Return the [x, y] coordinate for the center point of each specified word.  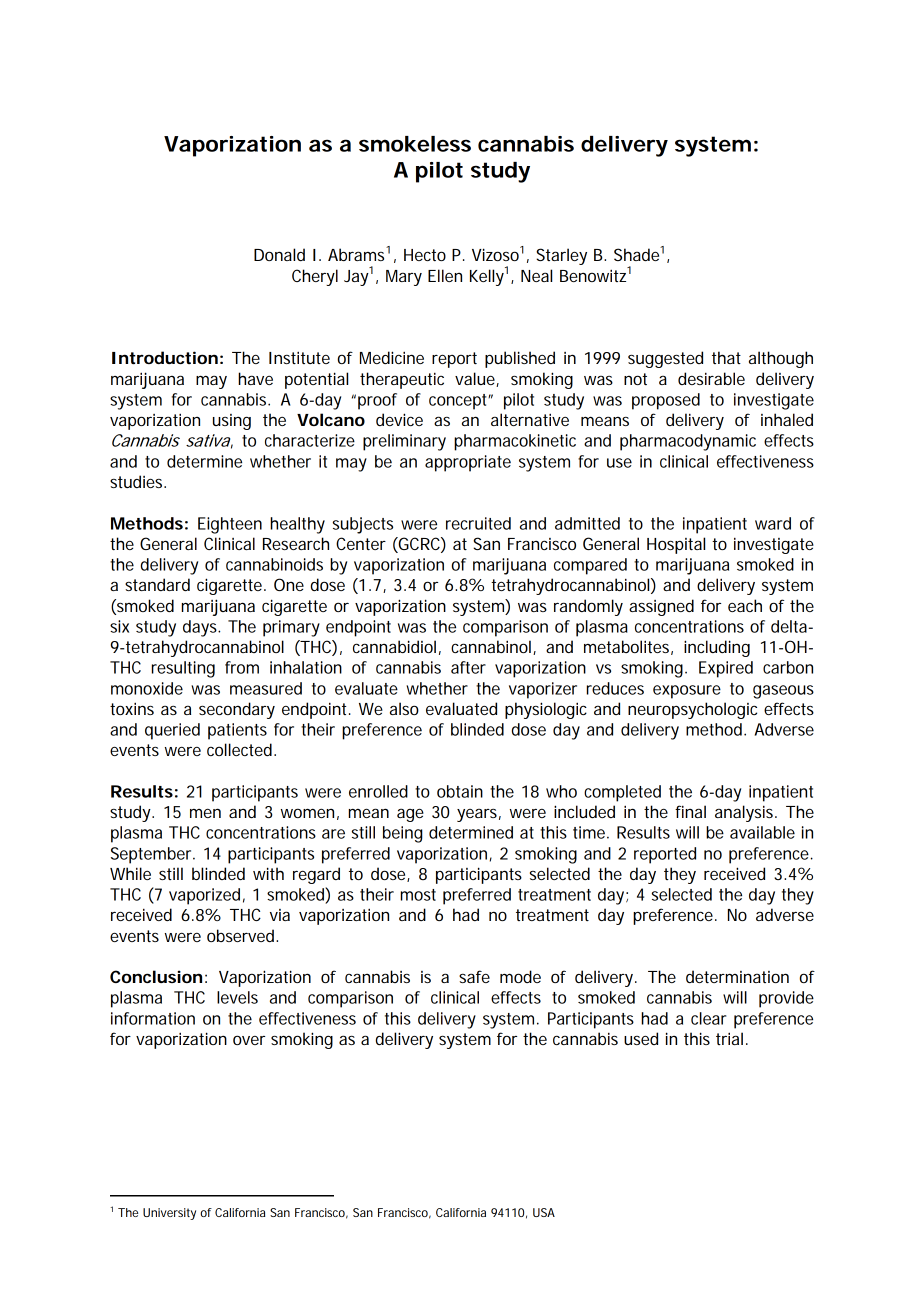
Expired [726, 669]
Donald [279, 254]
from [242, 667]
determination [737, 976]
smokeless [415, 144]
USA [544, 1212]
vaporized [204, 896]
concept [460, 402]
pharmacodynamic [688, 442]
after [468, 667]
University [169, 1214]
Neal [536, 275]
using [232, 422]
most [418, 895]
